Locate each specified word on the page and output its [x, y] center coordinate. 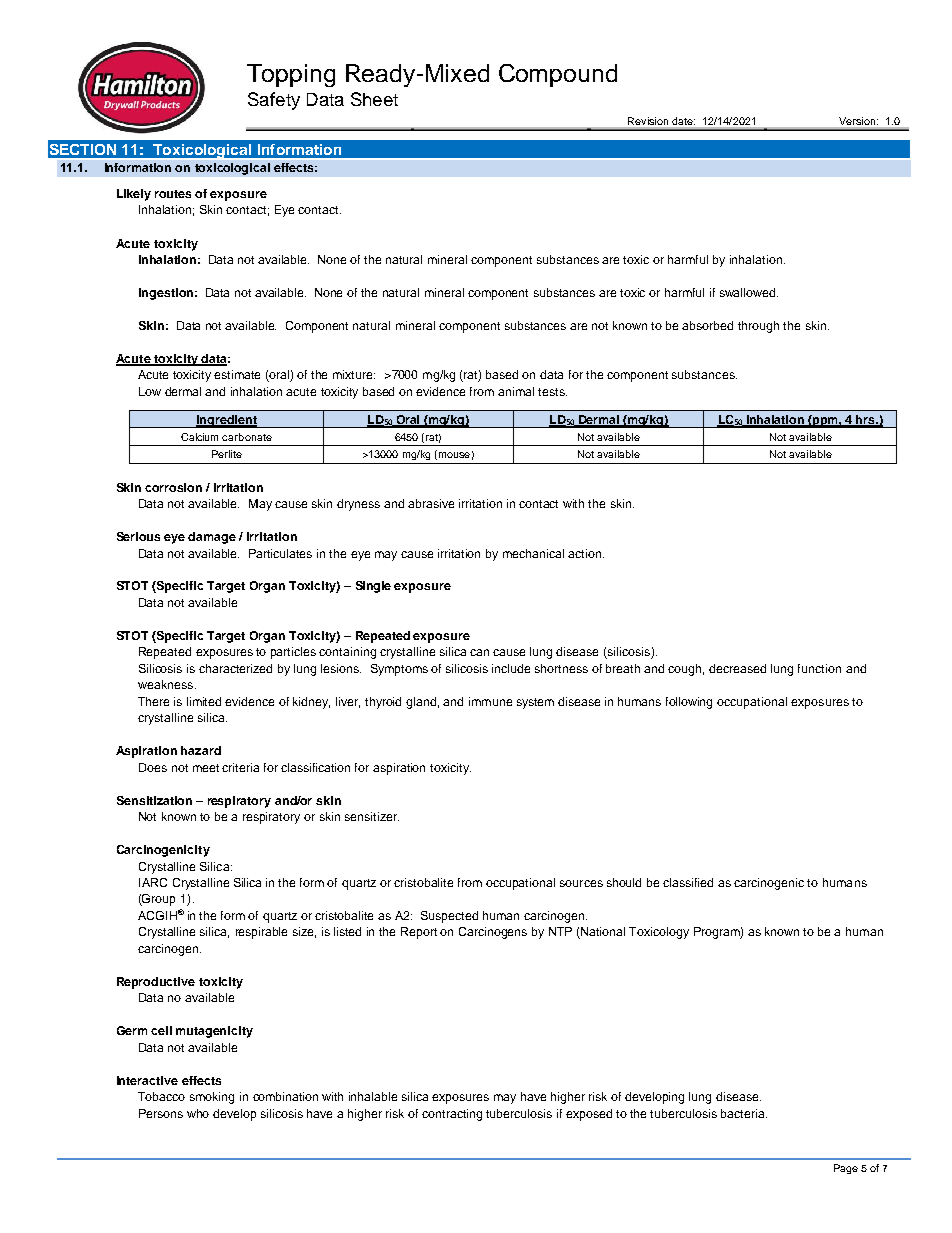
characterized [235, 668]
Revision [648, 121]
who [198, 1113]
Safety [274, 101]
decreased [737, 668]
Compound [558, 75]
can [479, 652]
